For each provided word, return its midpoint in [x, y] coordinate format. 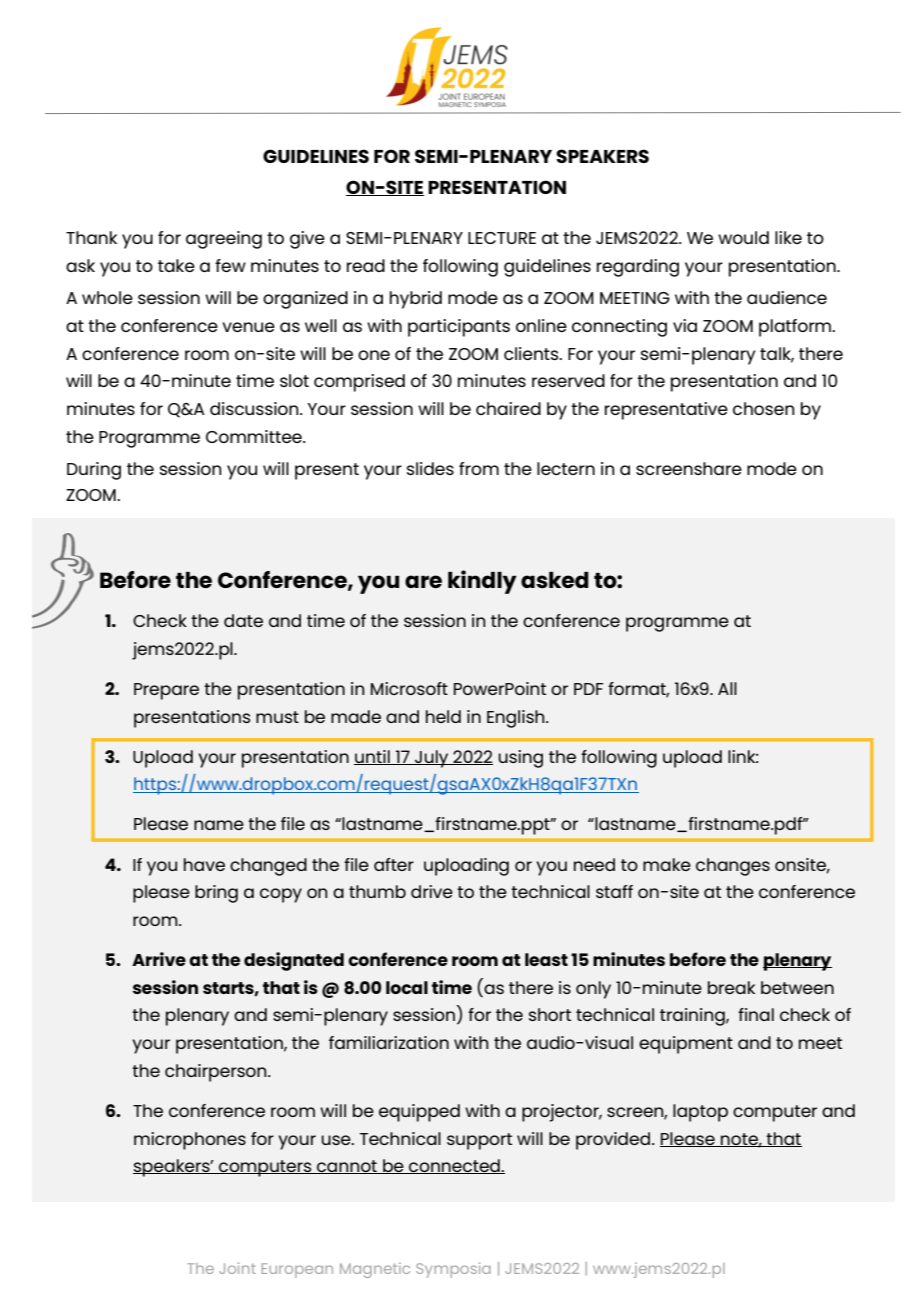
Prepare [166, 691]
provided [614, 1141]
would [743, 237]
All [727, 688]
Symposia [453, 1270]
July [432, 759]
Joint [237, 1268]
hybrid [416, 300]
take [176, 265]
